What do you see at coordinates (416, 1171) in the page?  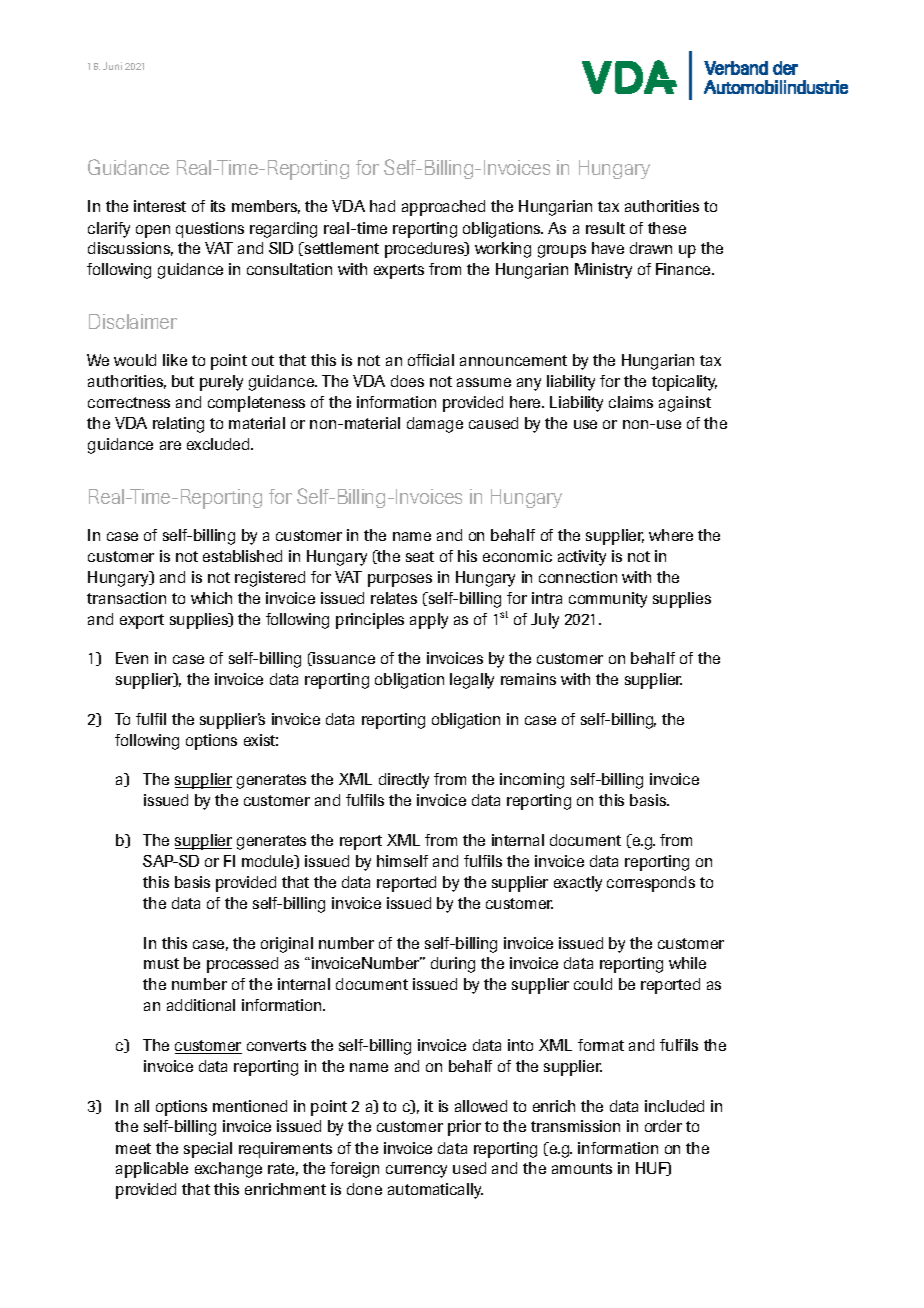 I see `currency` at bounding box center [416, 1171].
